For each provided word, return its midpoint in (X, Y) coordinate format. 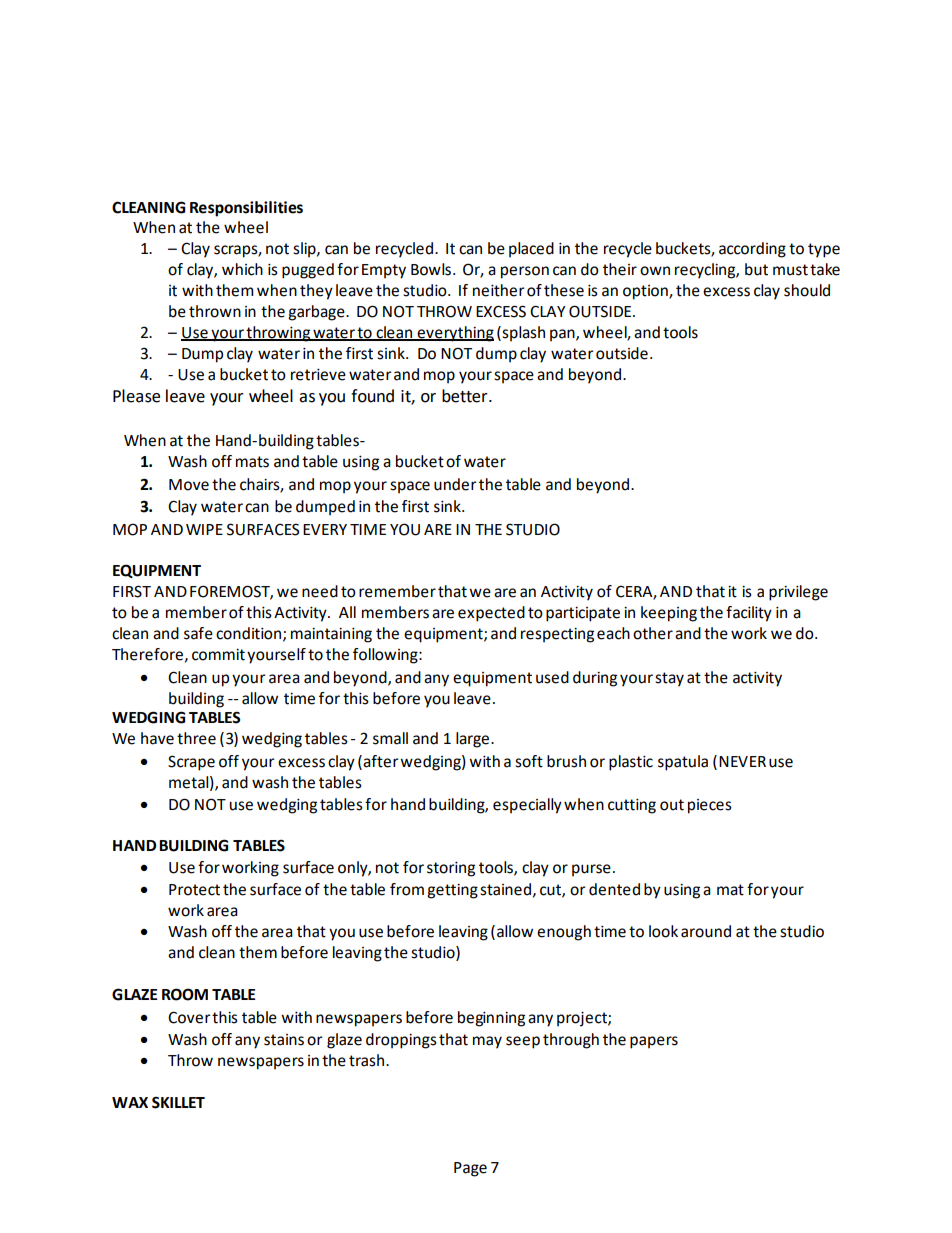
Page (470, 1169)
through (571, 1041)
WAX (130, 1102)
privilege (798, 593)
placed (531, 250)
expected (491, 614)
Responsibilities (246, 209)
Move (189, 485)
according (752, 250)
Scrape (191, 763)
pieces (710, 806)
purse (591, 870)
